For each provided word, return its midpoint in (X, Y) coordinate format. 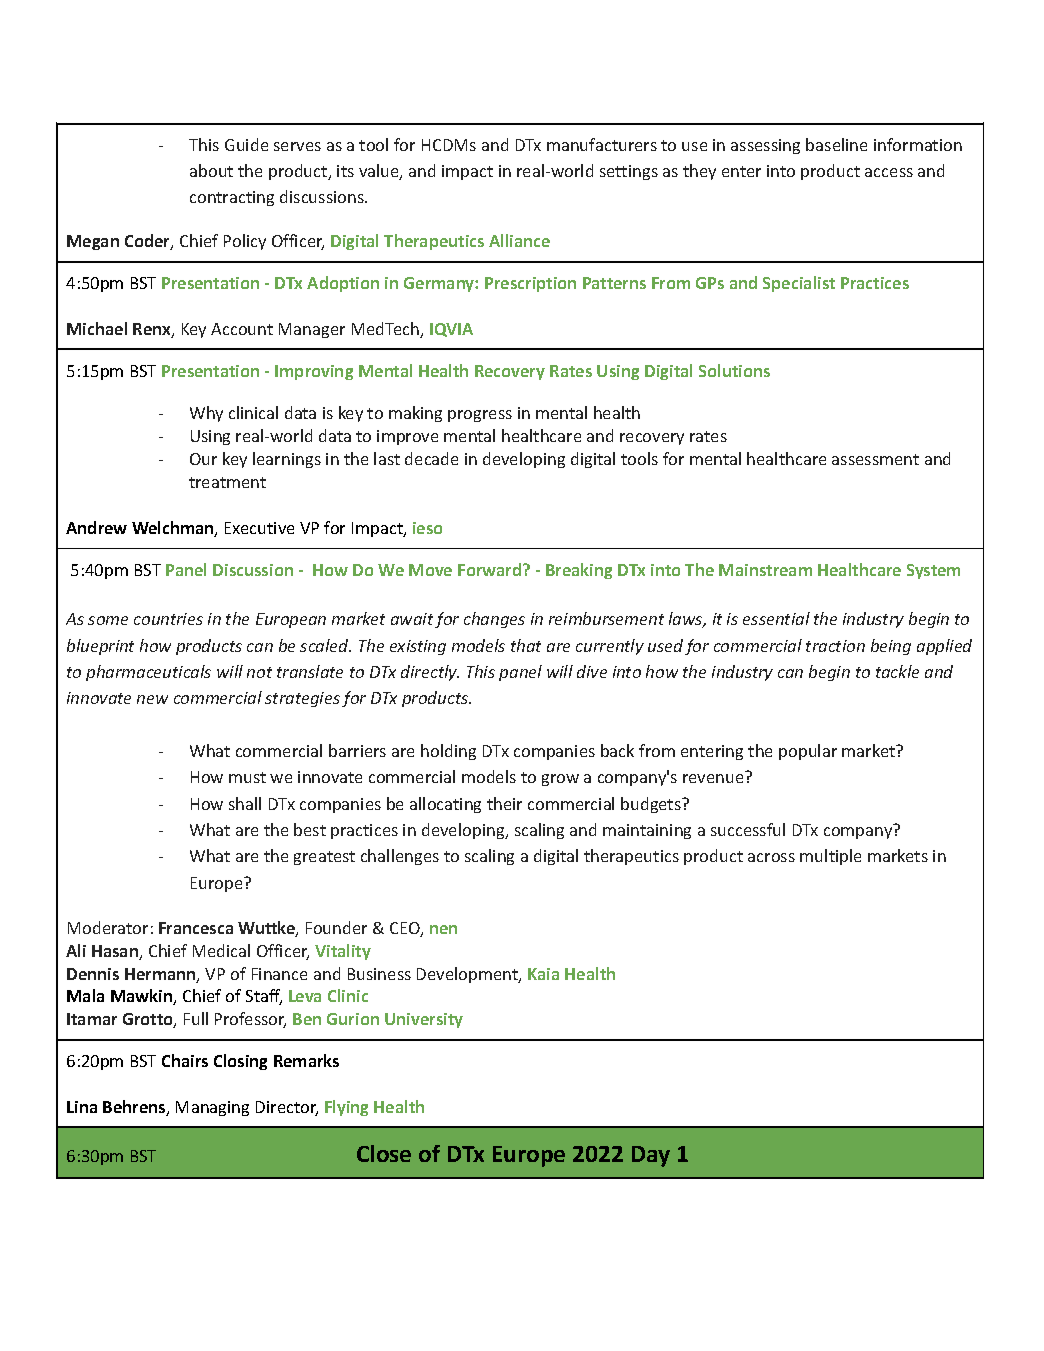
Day (651, 1156)
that (526, 645)
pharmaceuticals (148, 673)
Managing (212, 1108)
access (889, 172)
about (211, 170)
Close (384, 1153)
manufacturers (602, 144)
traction (835, 646)
